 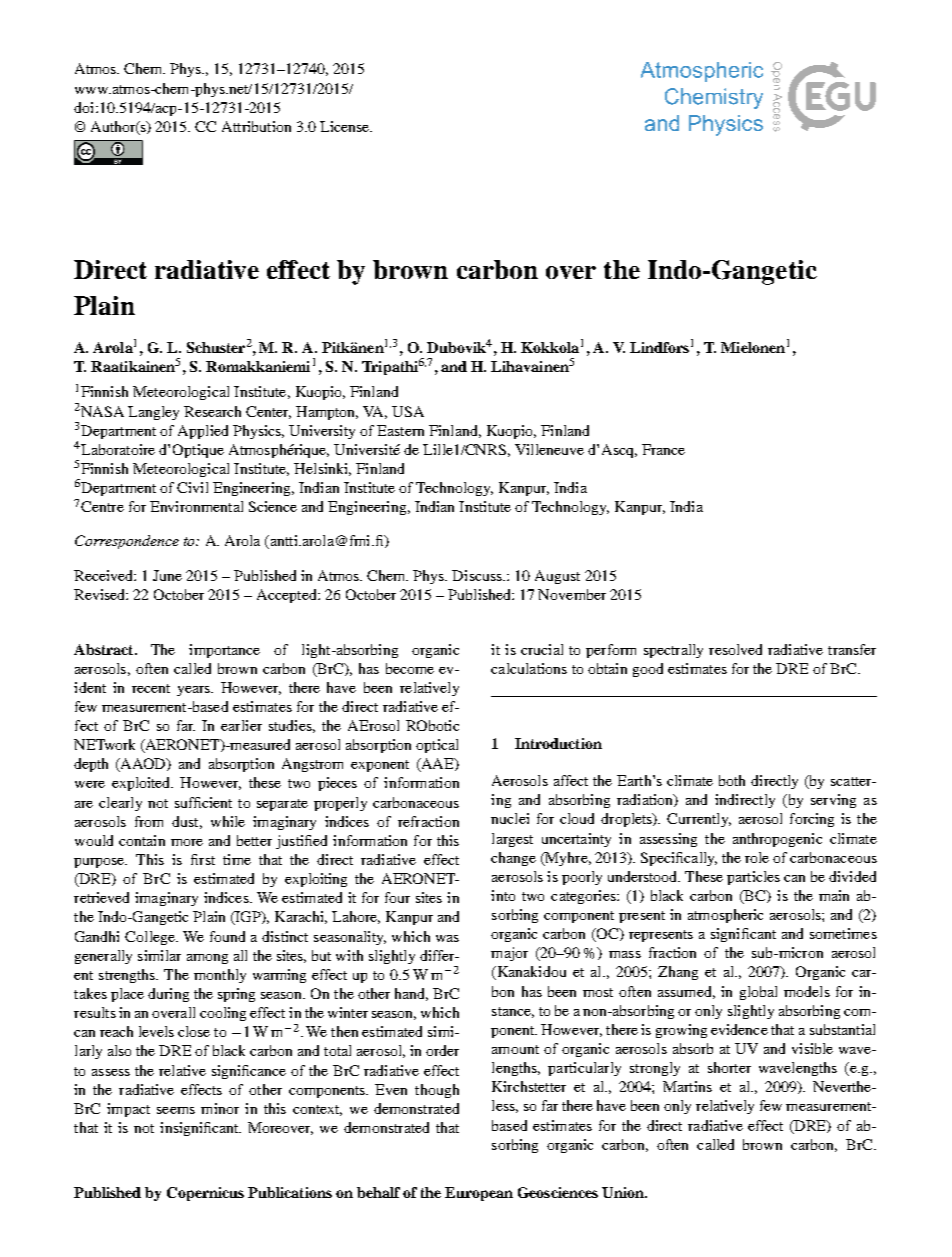 I want to click on exploited, so click(x=142, y=784).
